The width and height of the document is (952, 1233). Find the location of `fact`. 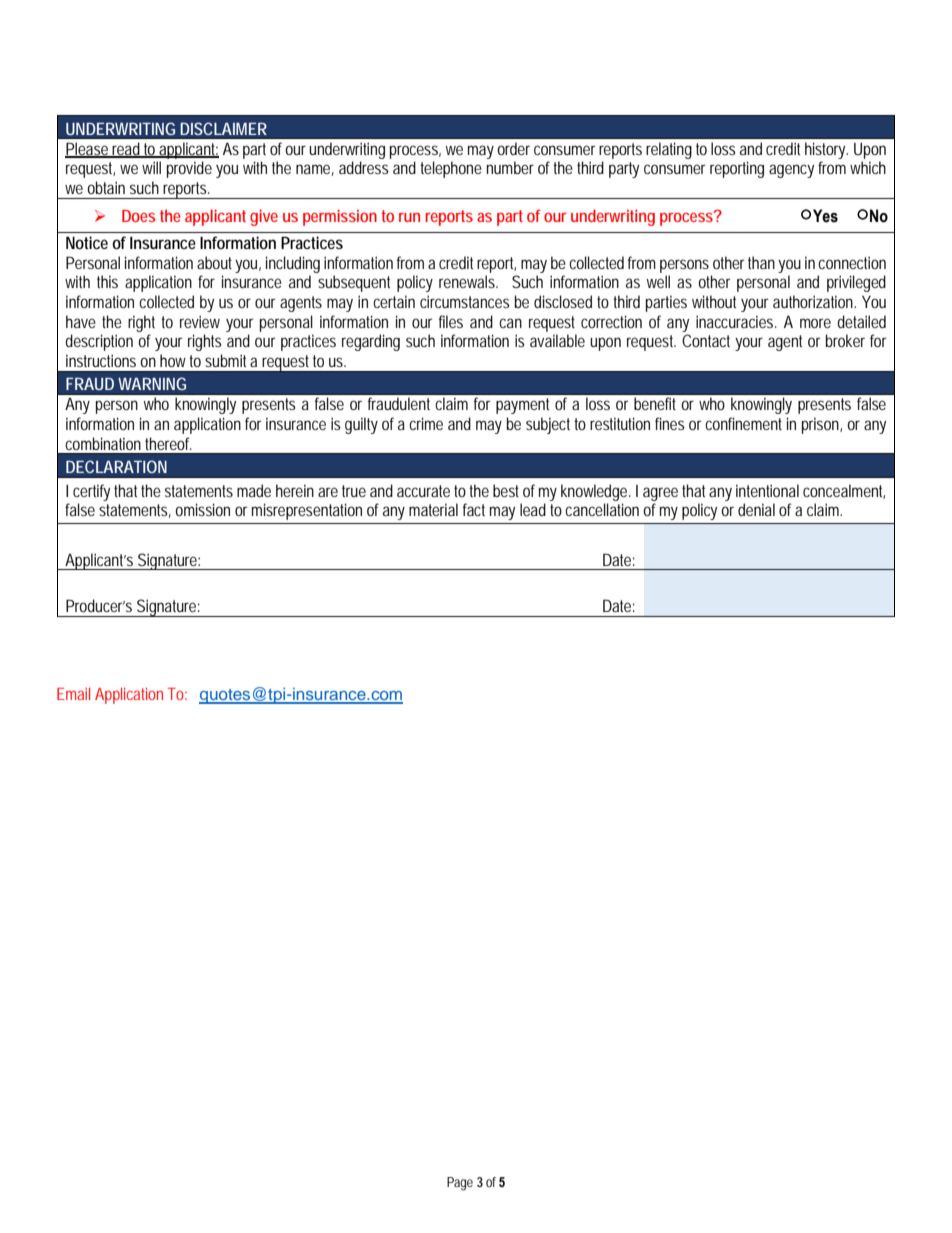

fact is located at coordinates (474, 509).
